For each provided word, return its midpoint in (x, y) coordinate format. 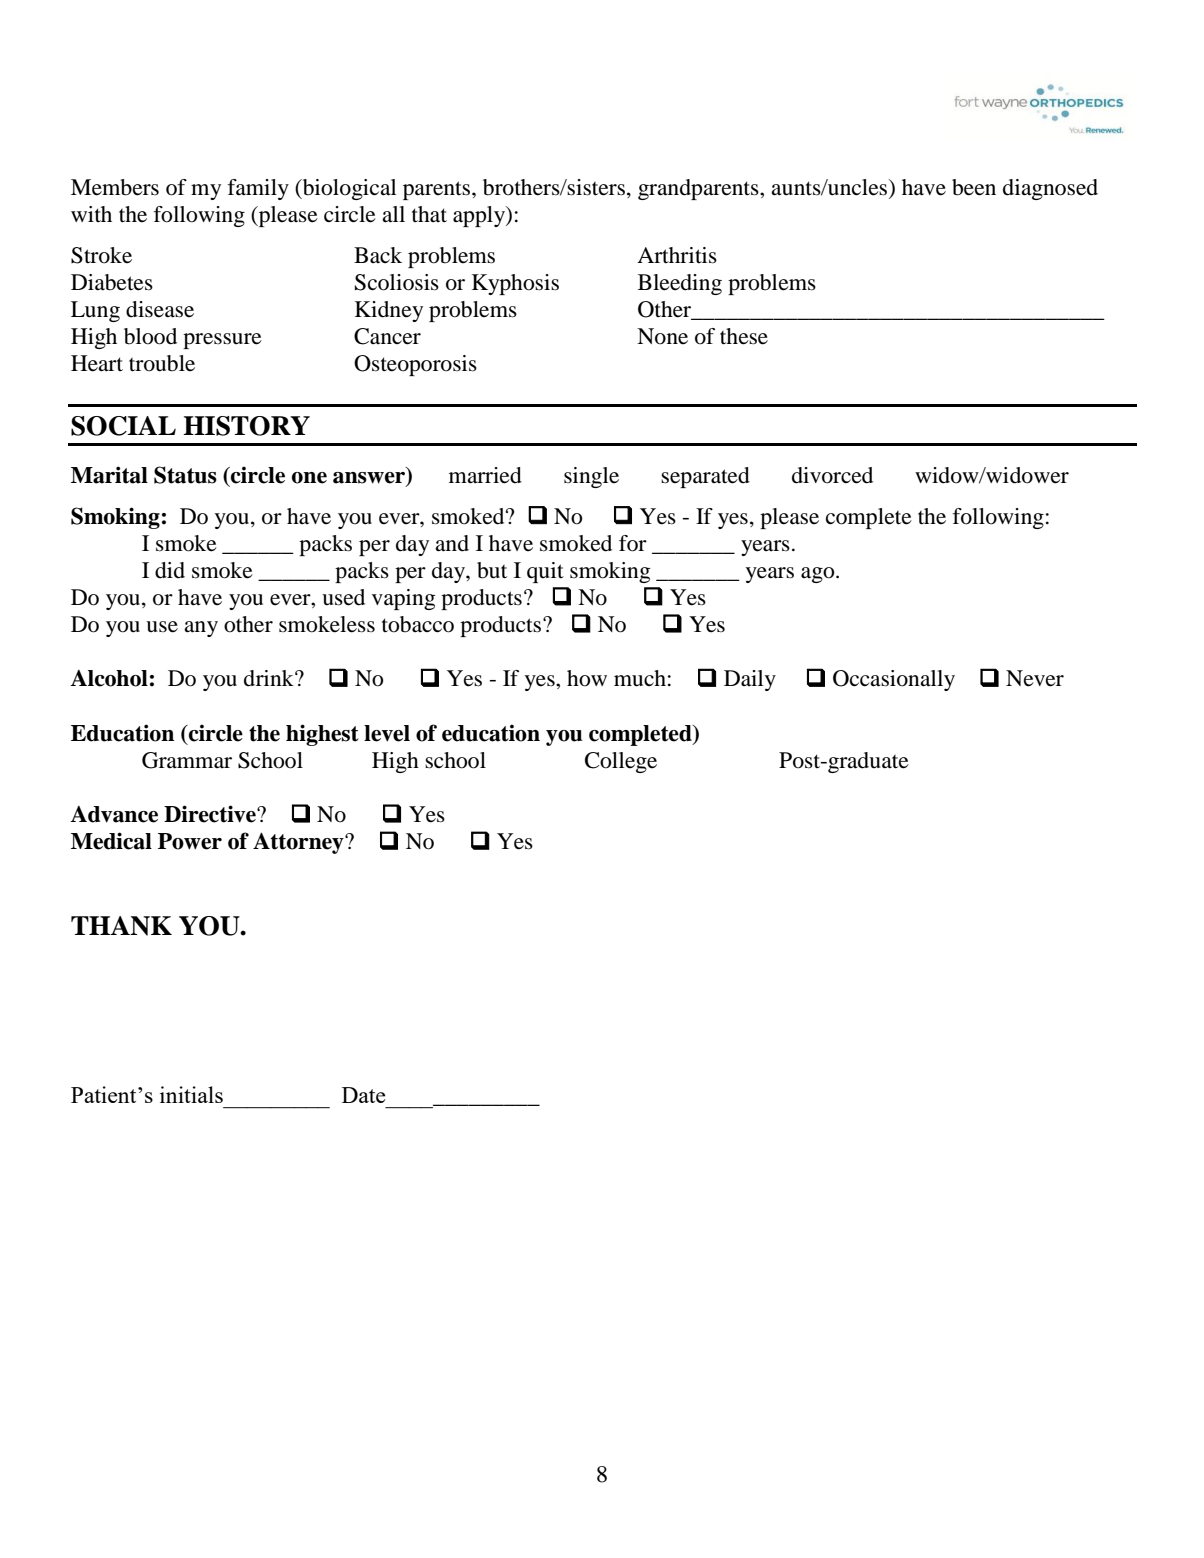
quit (545, 572)
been (974, 187)
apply (480, 216)
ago (819, 575)
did (170, 570)
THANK (121, 926)
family (258, 189)
